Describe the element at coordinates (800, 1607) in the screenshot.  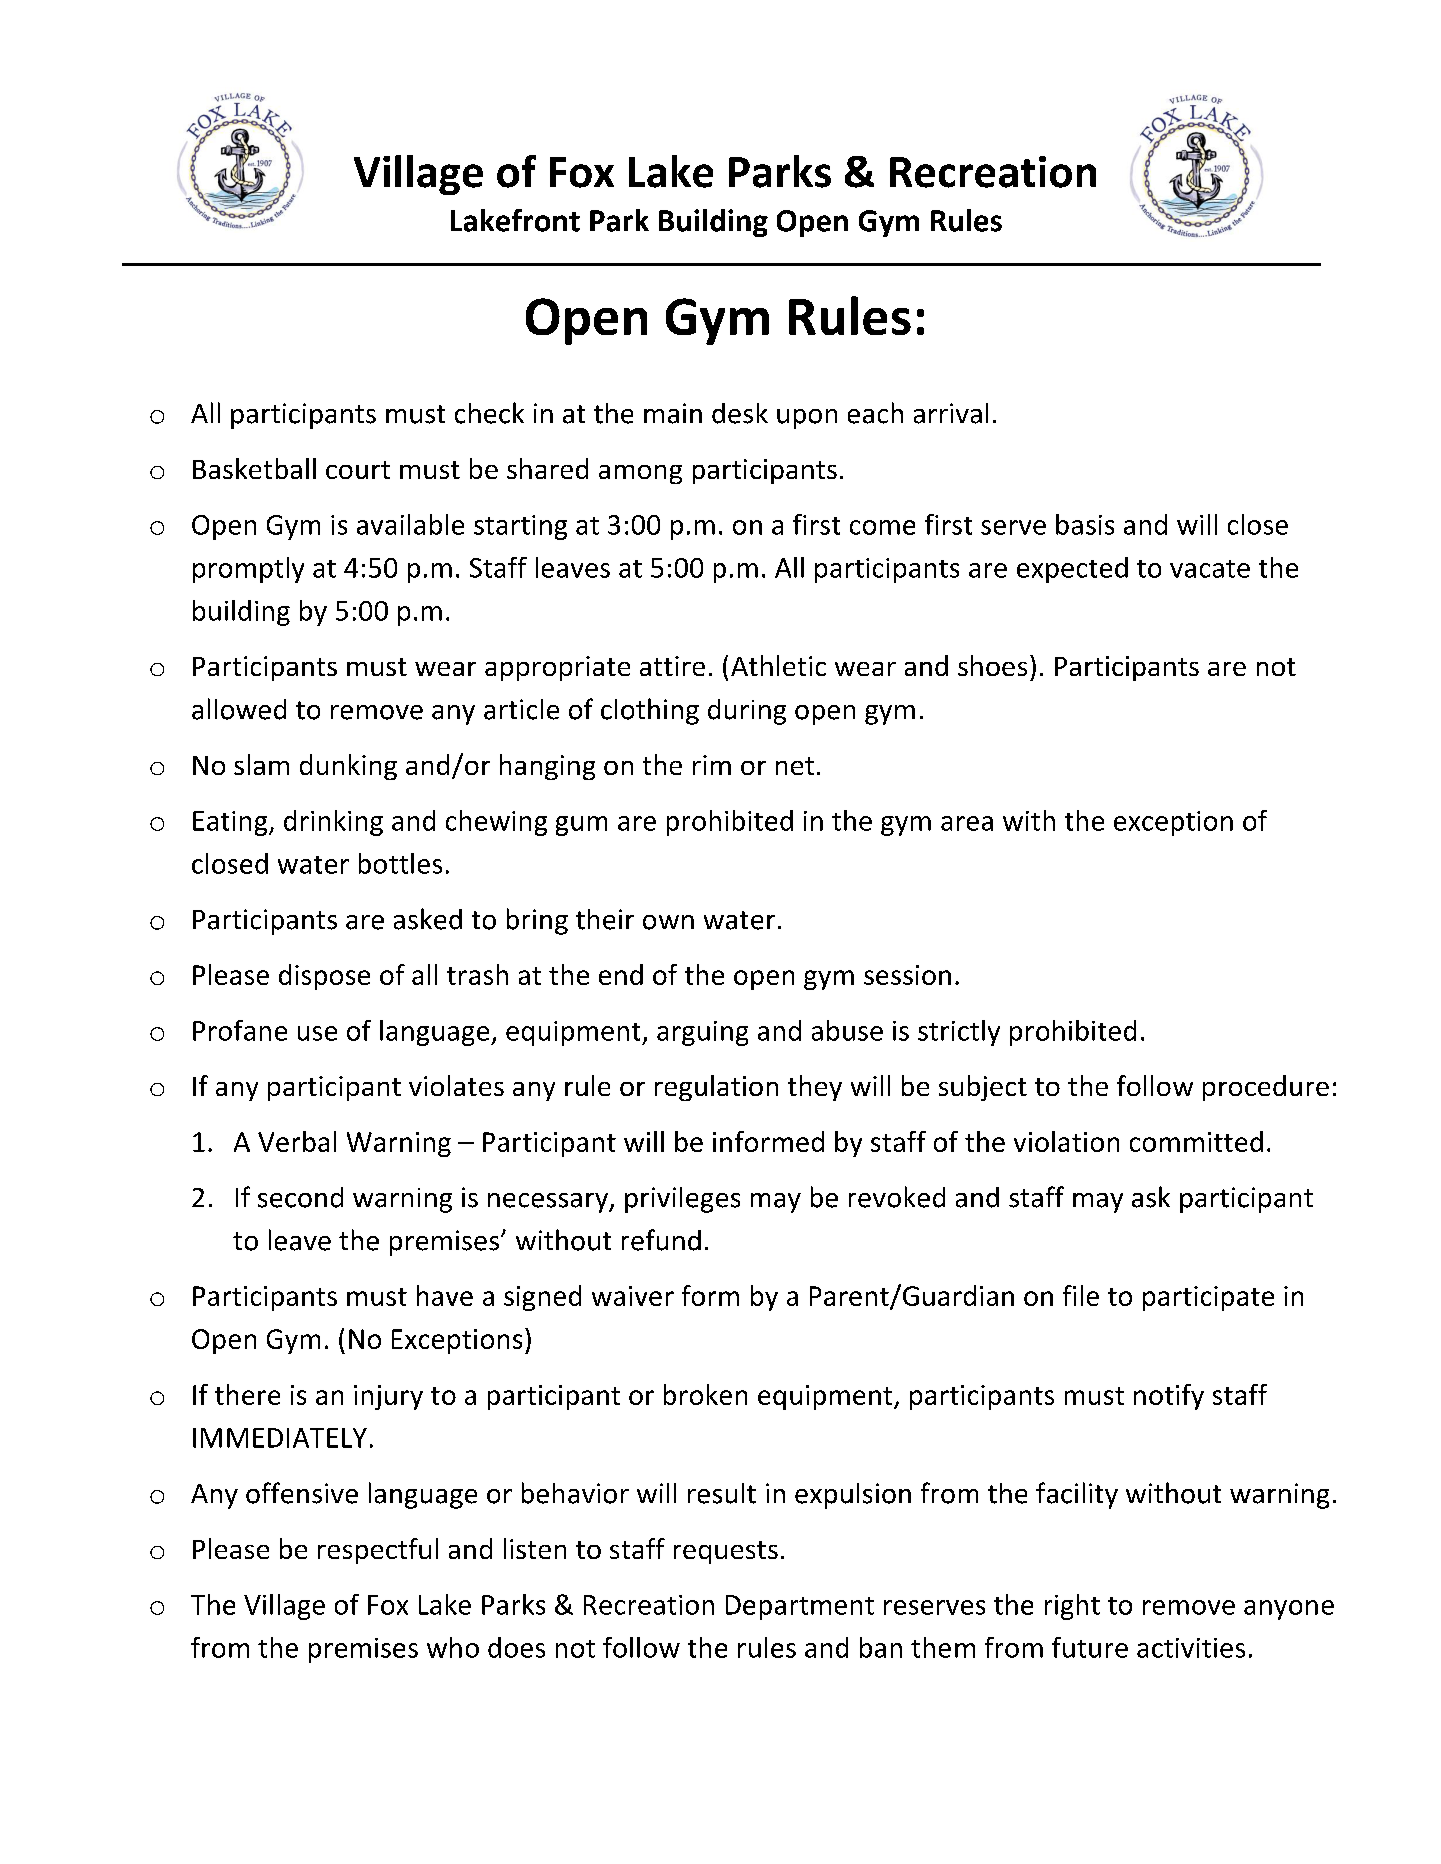
I see `Department` at that location.
